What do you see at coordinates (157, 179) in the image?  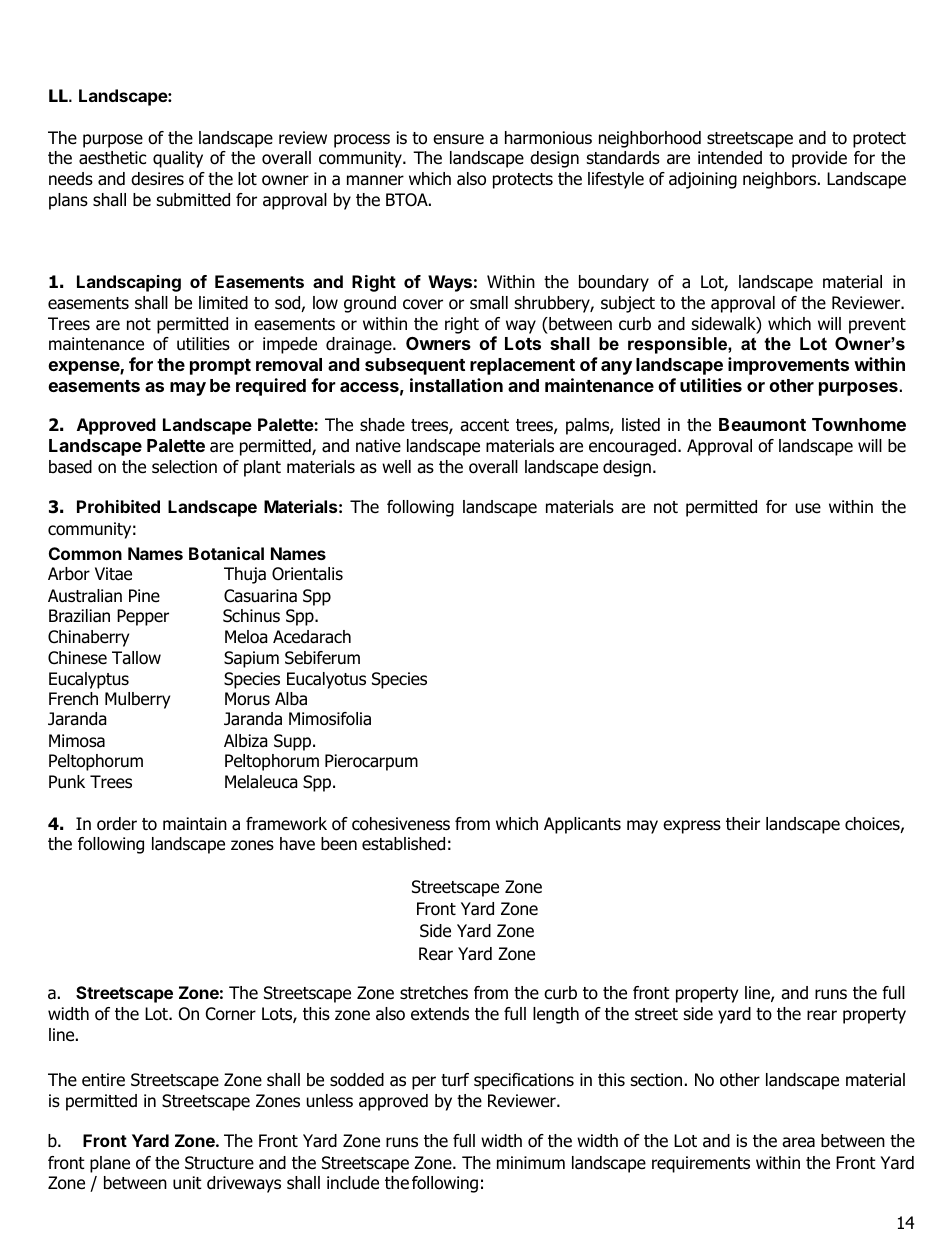 I see `desires` at bounding box center [157, 179].
